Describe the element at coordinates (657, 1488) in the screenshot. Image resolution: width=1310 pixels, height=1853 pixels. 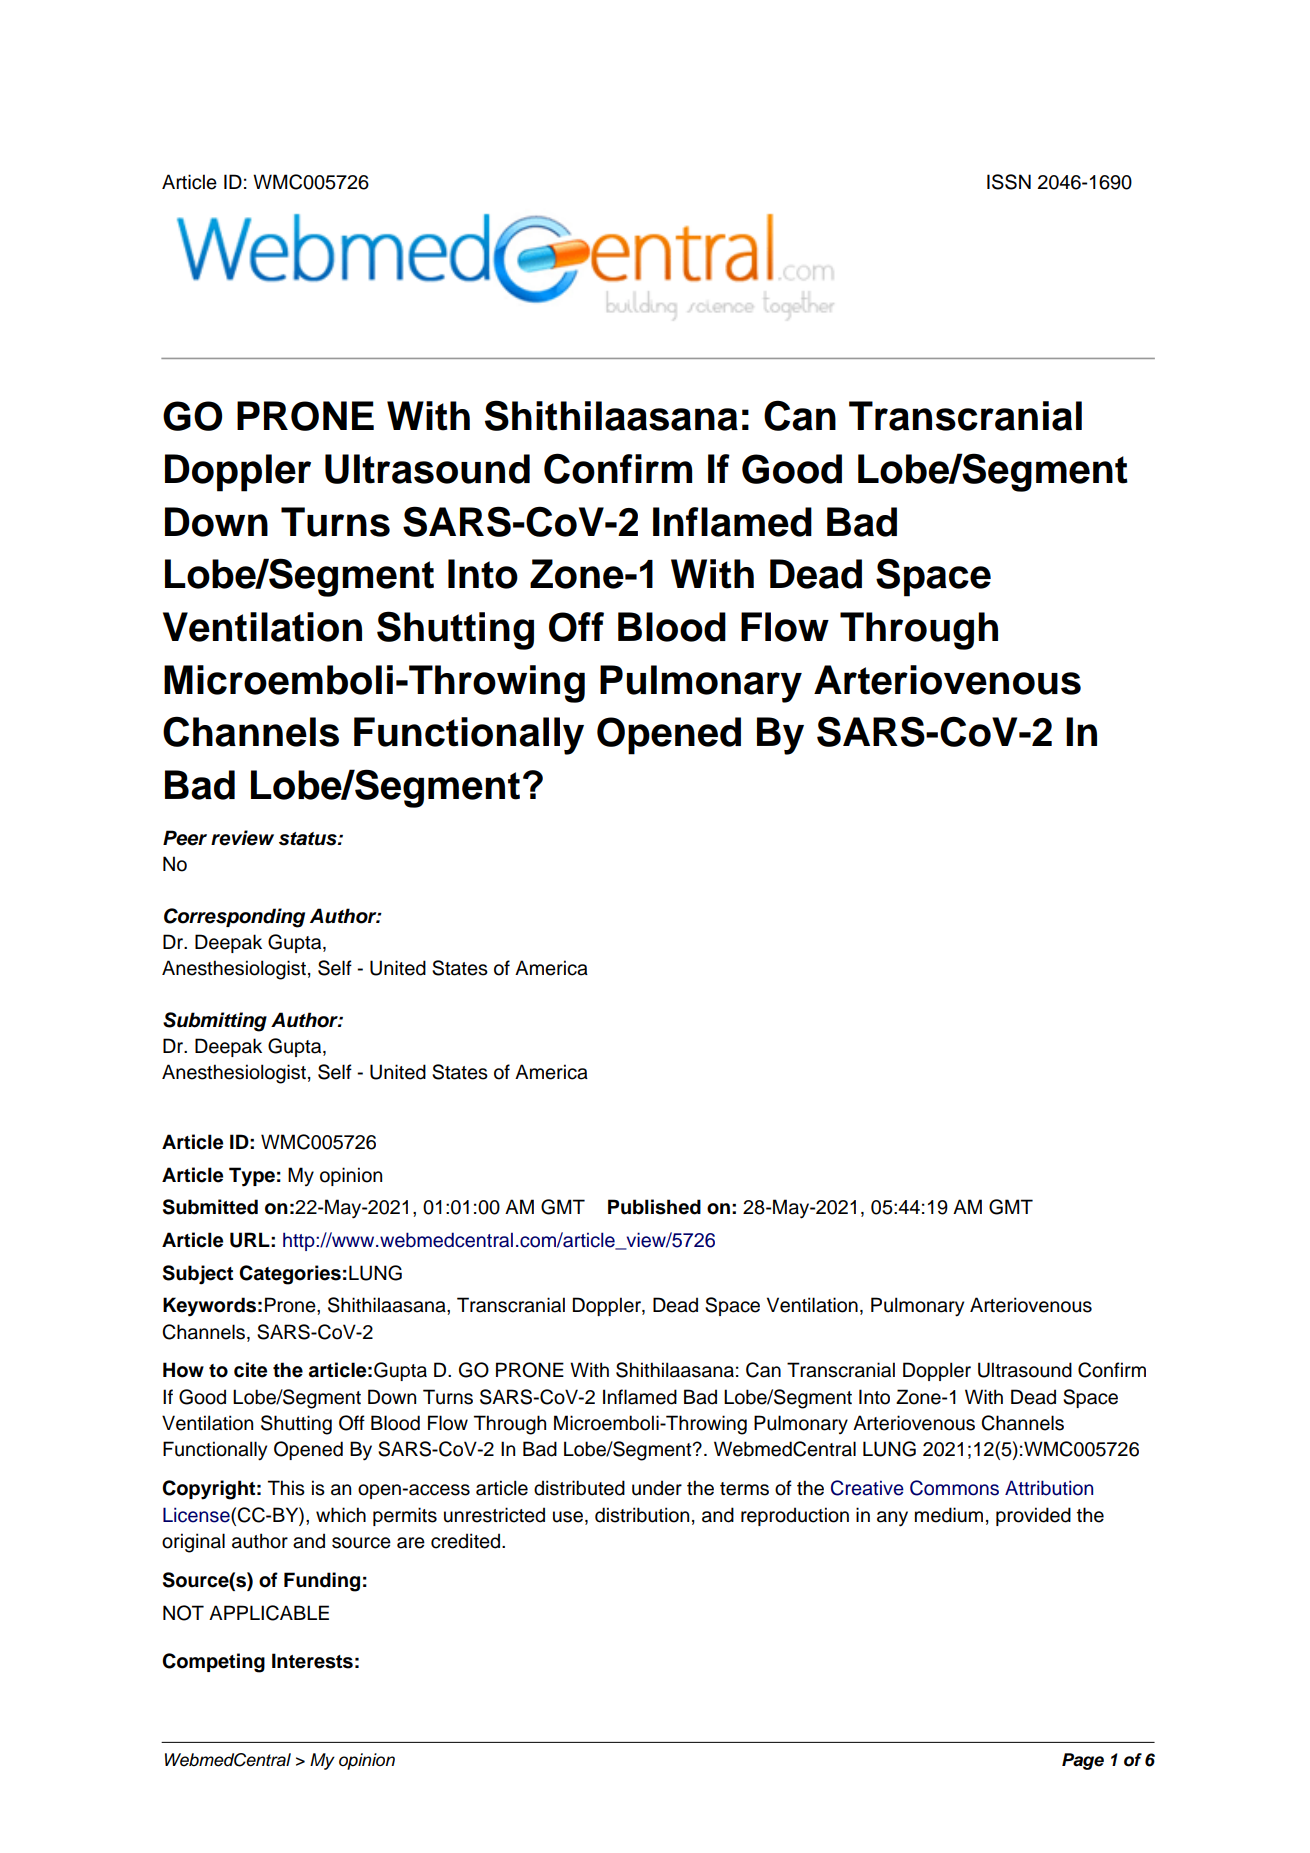
I see `under` at that location.
